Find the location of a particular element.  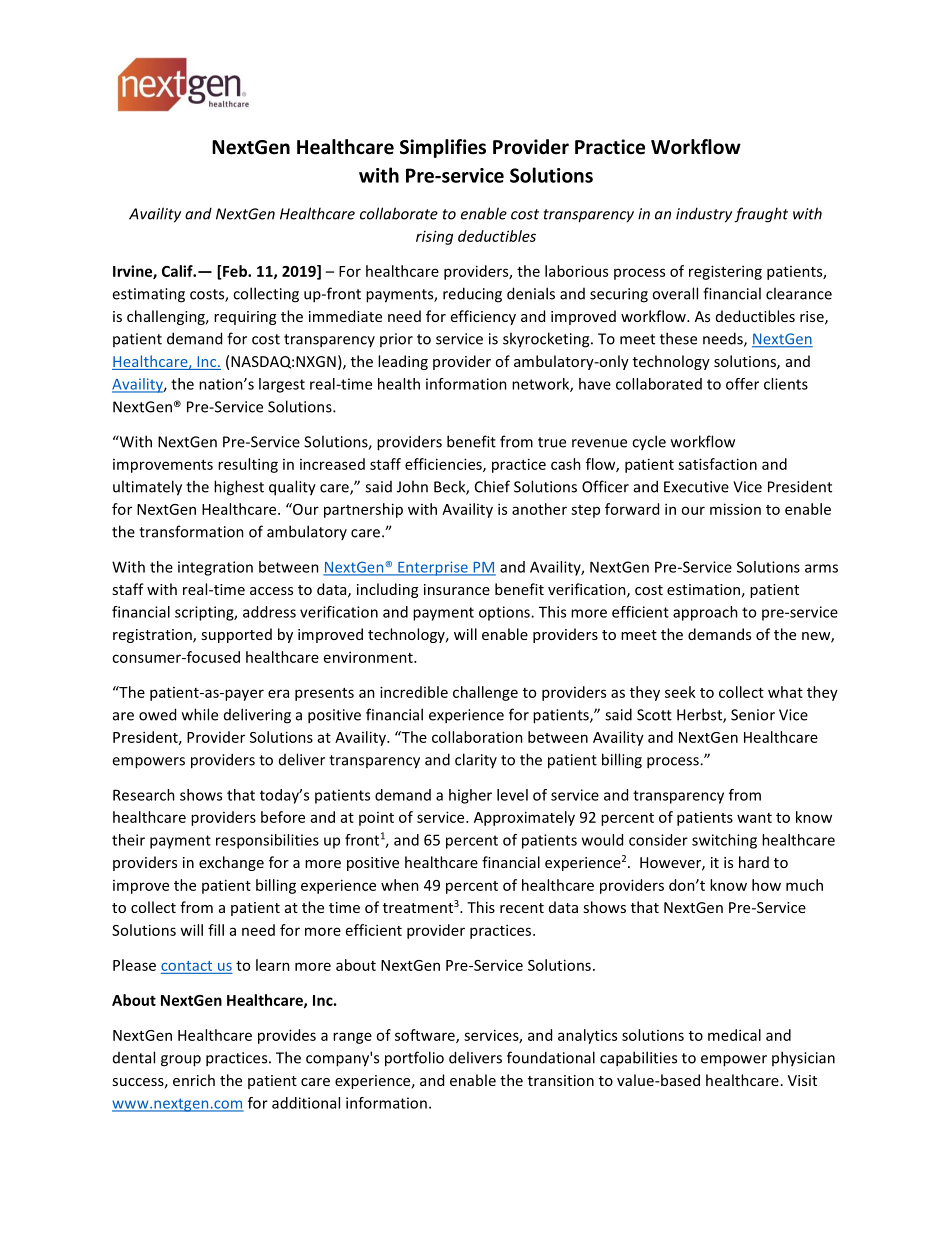

fraught is located at coordinates (761, 215).
